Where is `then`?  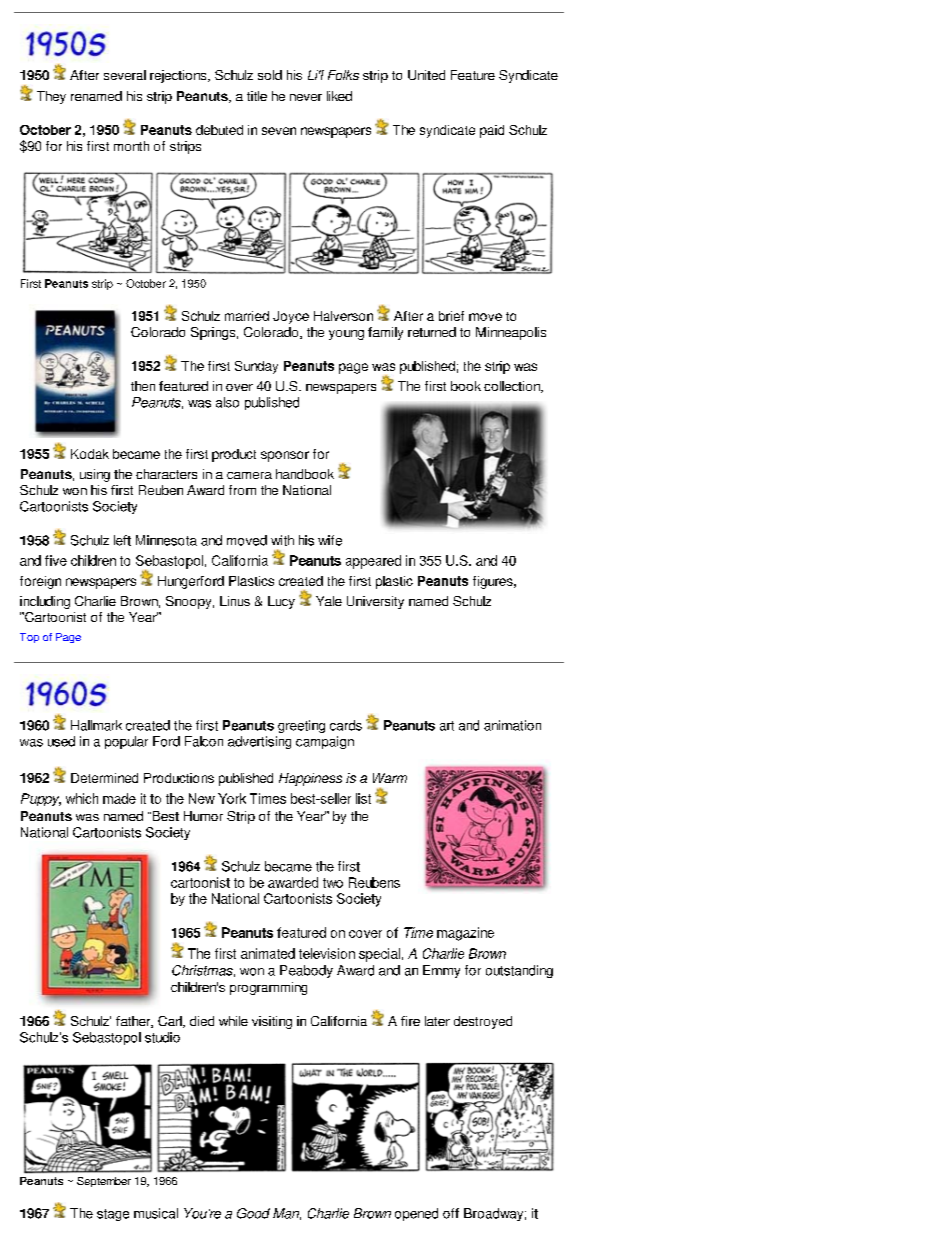
then is located at coordinates (143, 386).
